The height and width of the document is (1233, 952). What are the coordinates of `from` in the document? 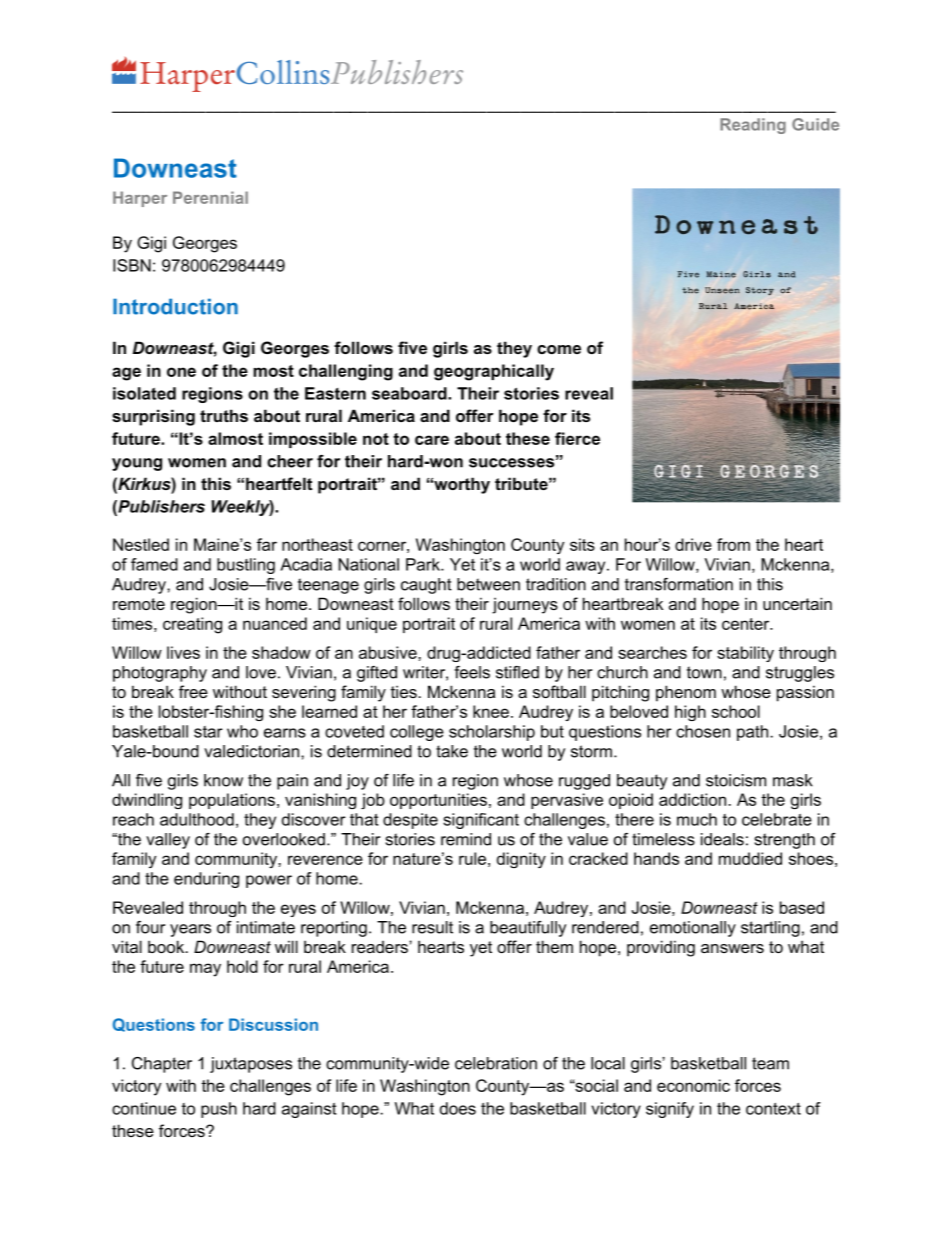 It's located at (733, 544).
